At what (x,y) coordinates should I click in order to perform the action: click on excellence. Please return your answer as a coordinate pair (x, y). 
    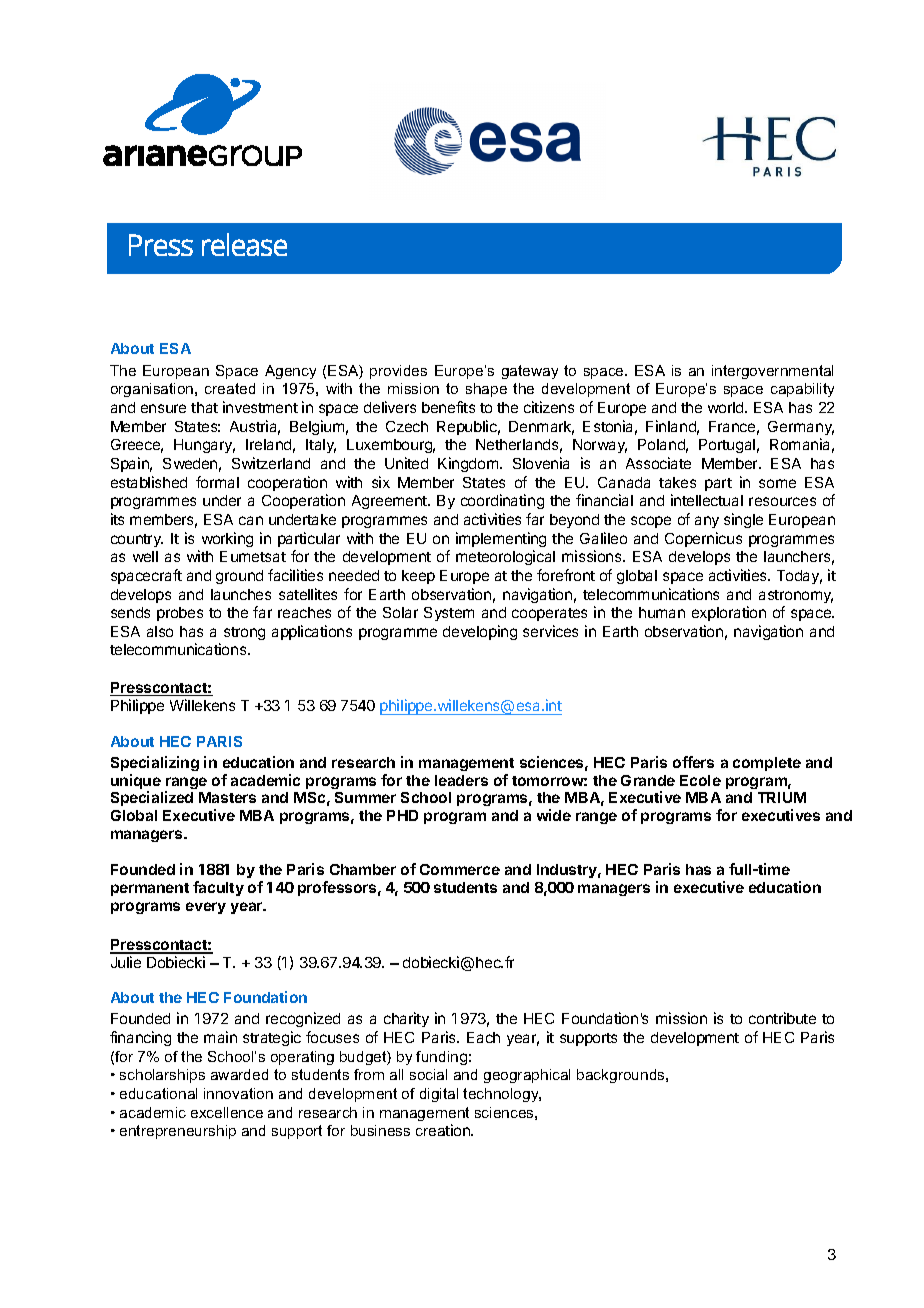
    Looking at the image, I should click on (227, 1112).
